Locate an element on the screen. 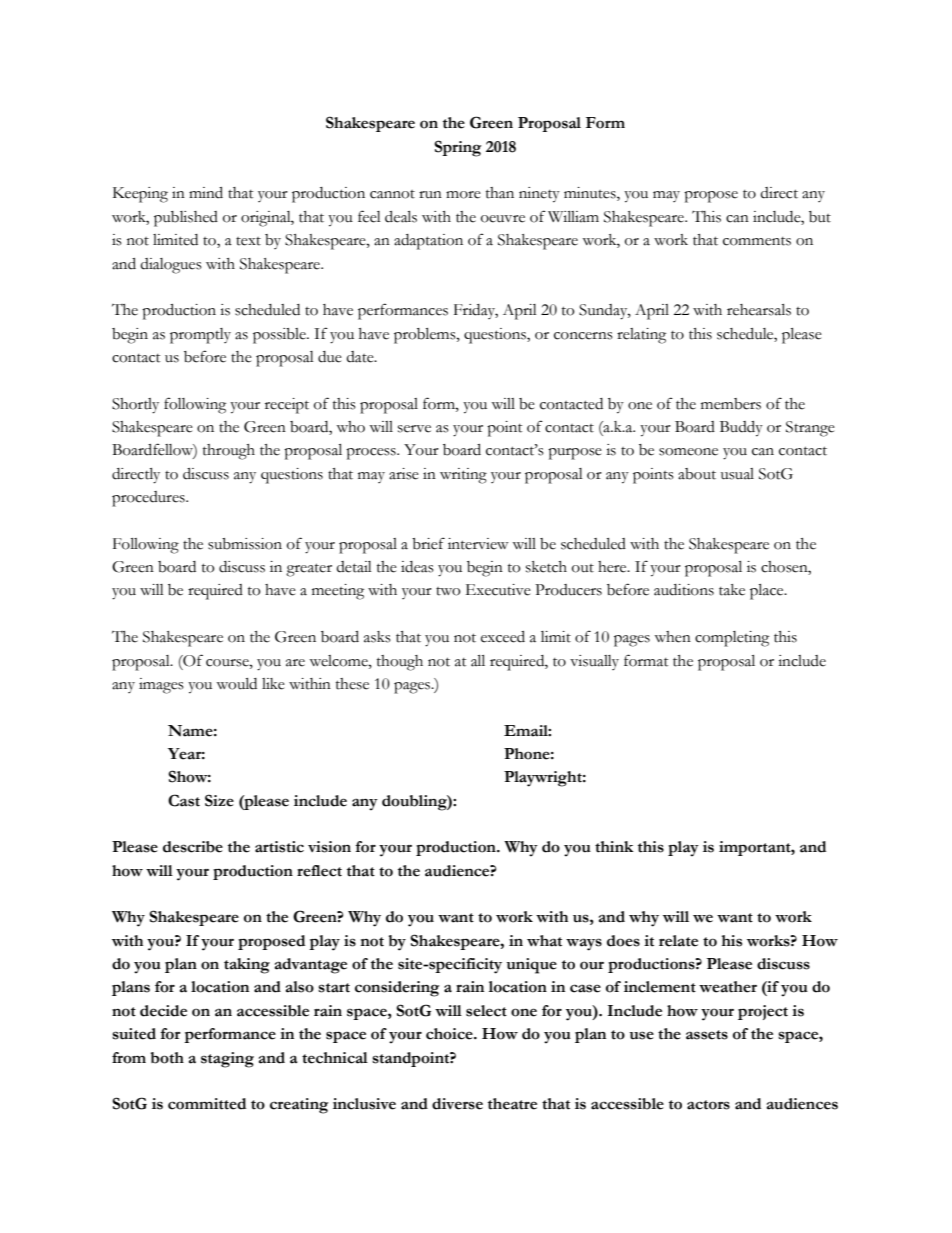  exceed is located at coordinates (503, 637).
